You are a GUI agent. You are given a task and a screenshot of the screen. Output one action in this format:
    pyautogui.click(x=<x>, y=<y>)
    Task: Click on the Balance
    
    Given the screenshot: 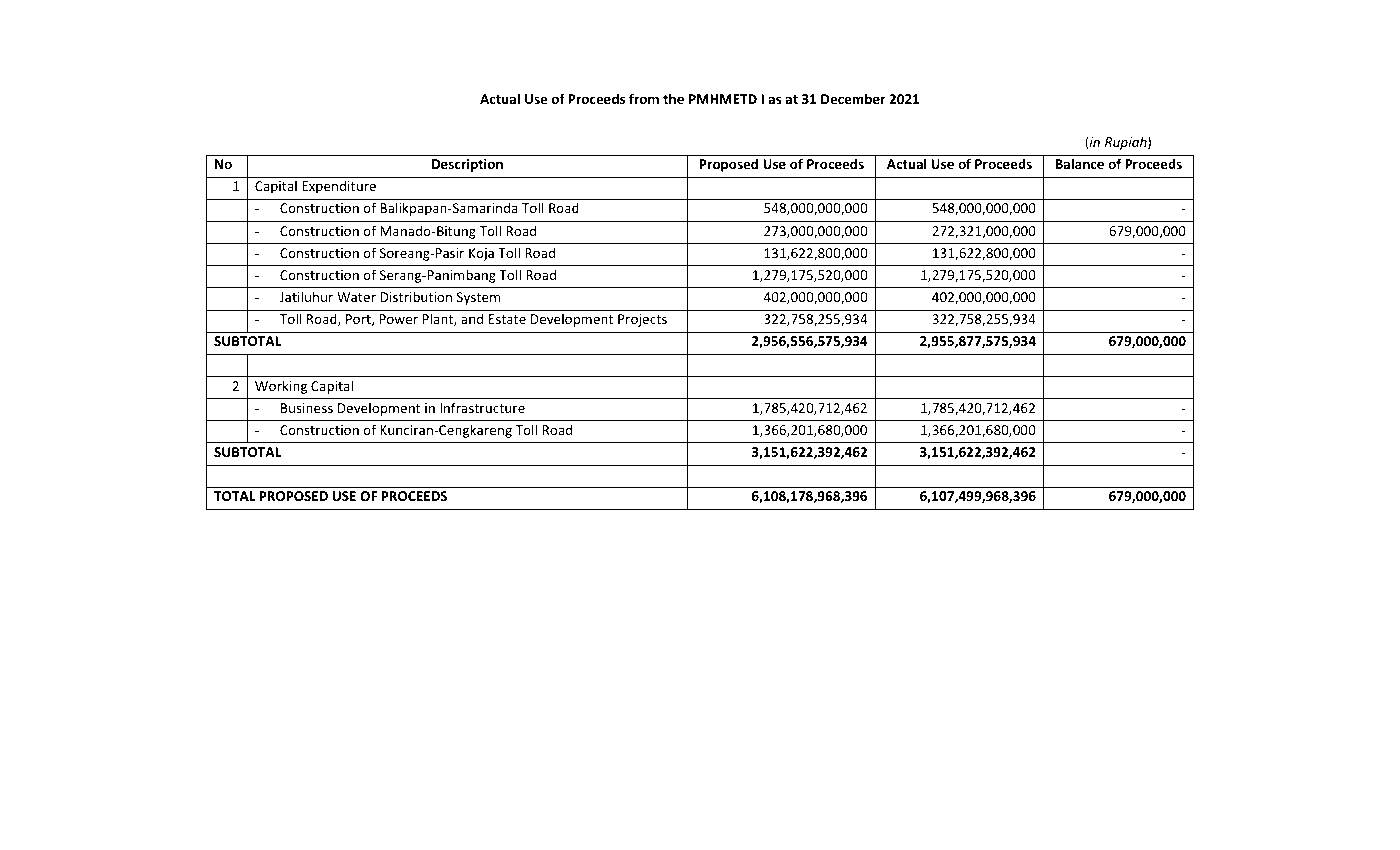 What is the action you would take?
    pyautogui.click(x=1079, y=163)
